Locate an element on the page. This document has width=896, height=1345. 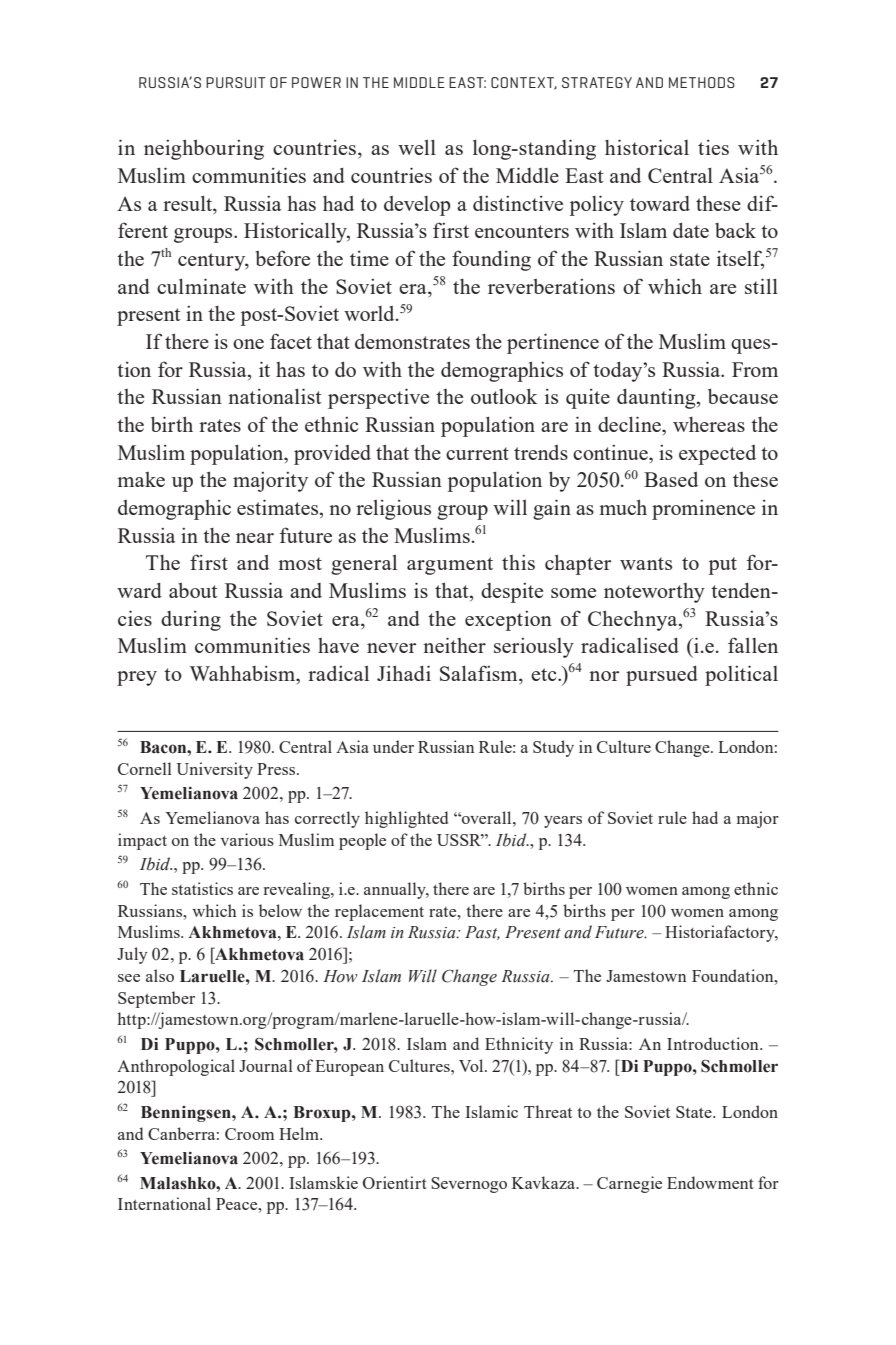
METHODS is located at coordinates (702, 82).
